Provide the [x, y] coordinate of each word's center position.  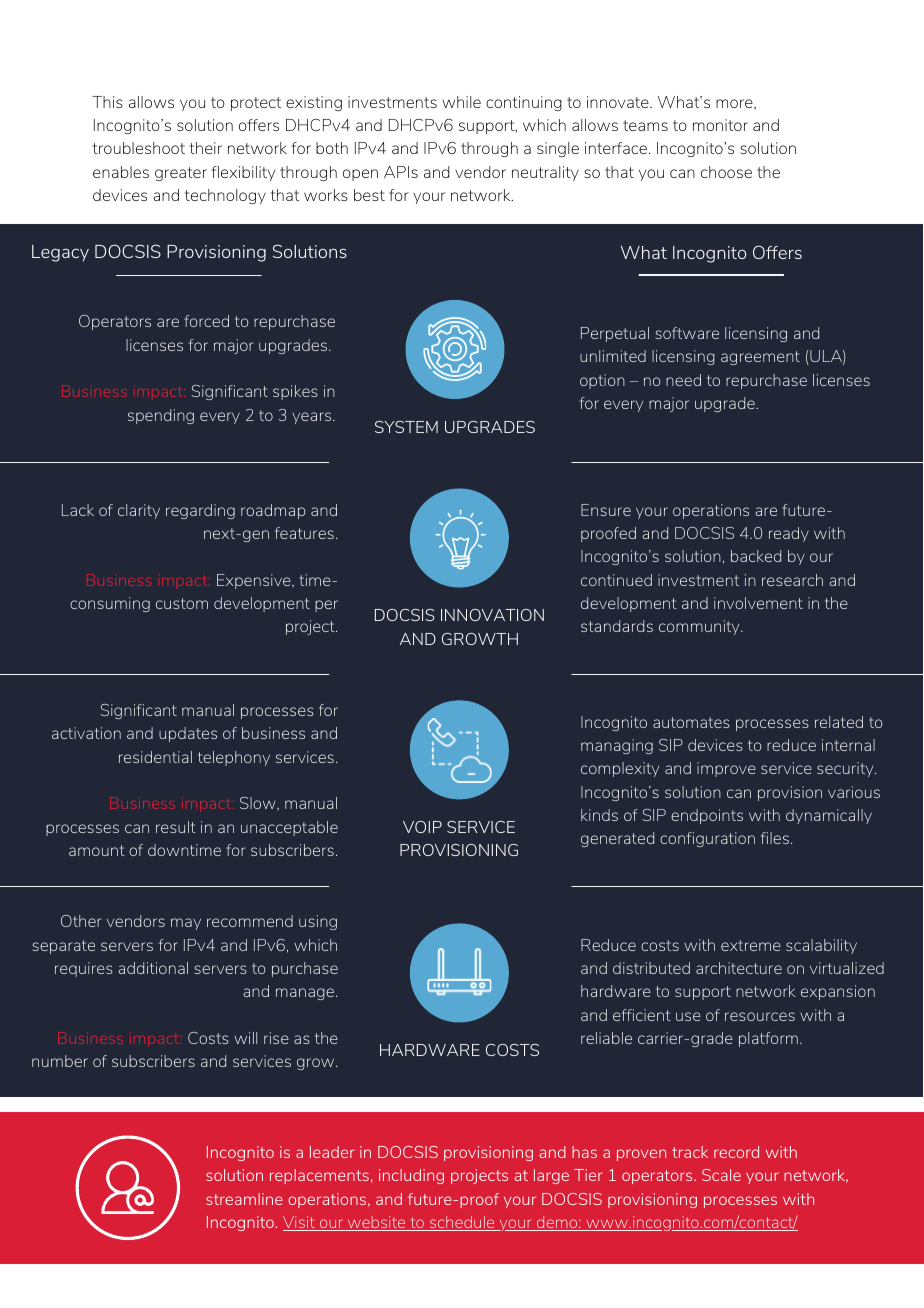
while [461, 102]
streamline [244, 1199]
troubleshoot [138, 148]
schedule [462, 1223]
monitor [720, 125]
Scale [721, 1175]
